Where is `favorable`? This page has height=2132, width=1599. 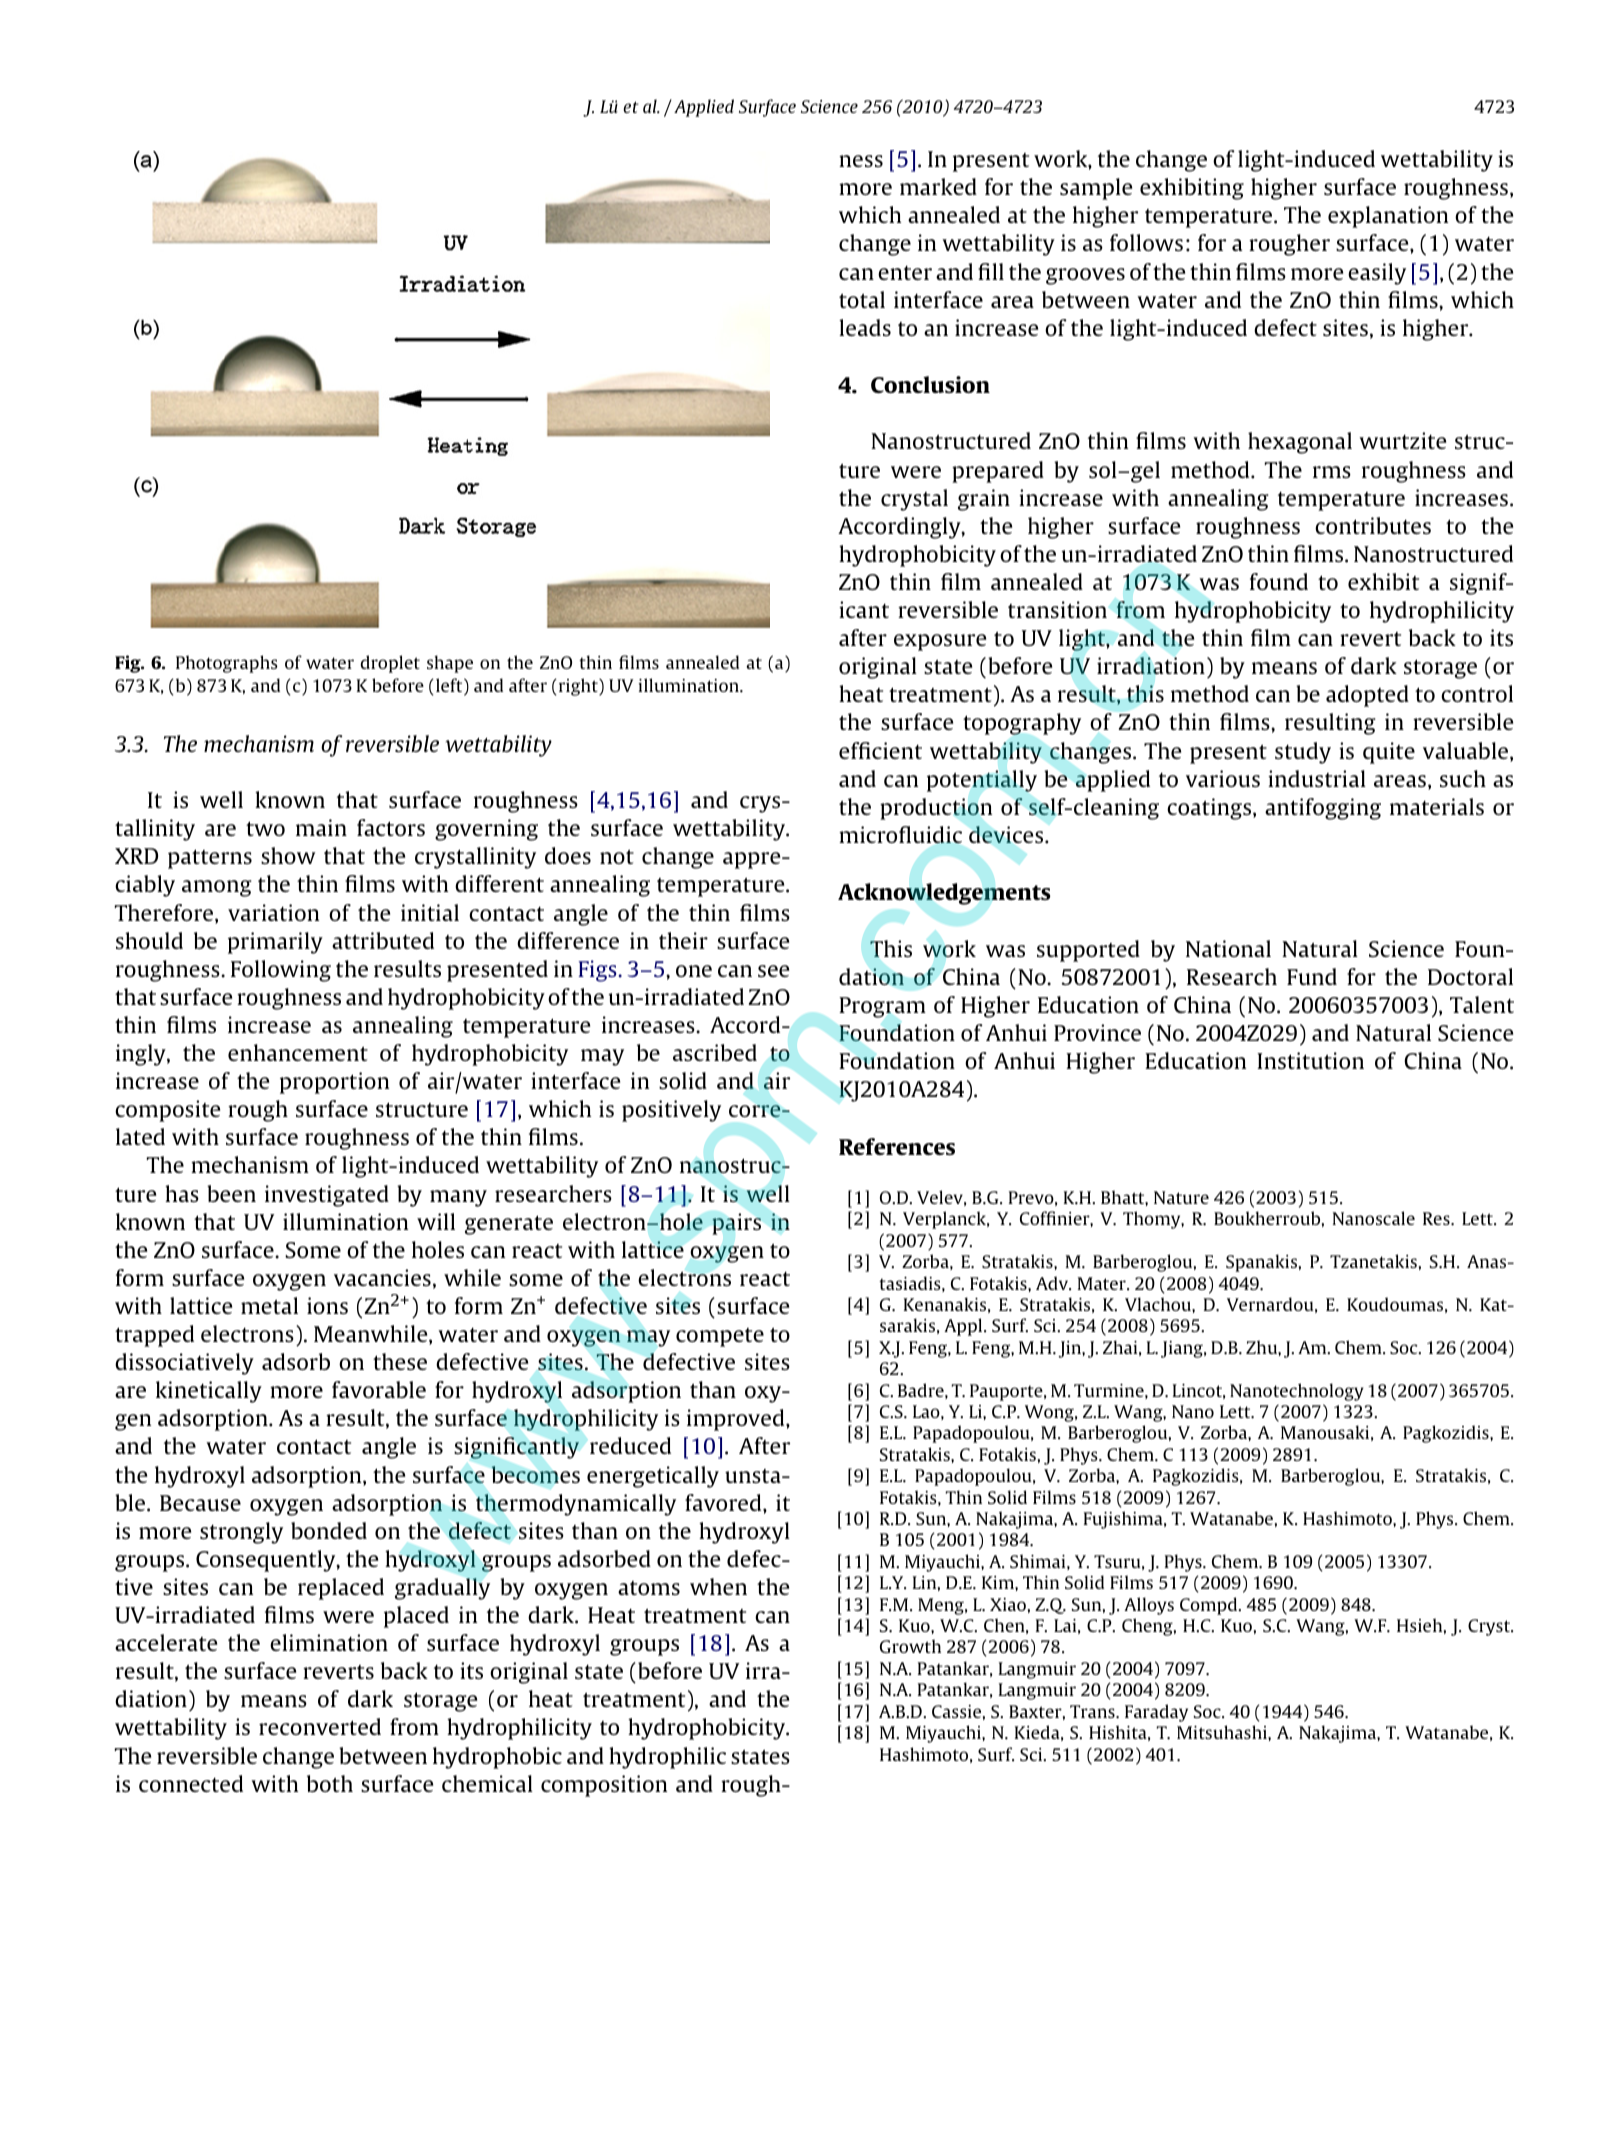
favorable is located at coordinates (379, 1389).
